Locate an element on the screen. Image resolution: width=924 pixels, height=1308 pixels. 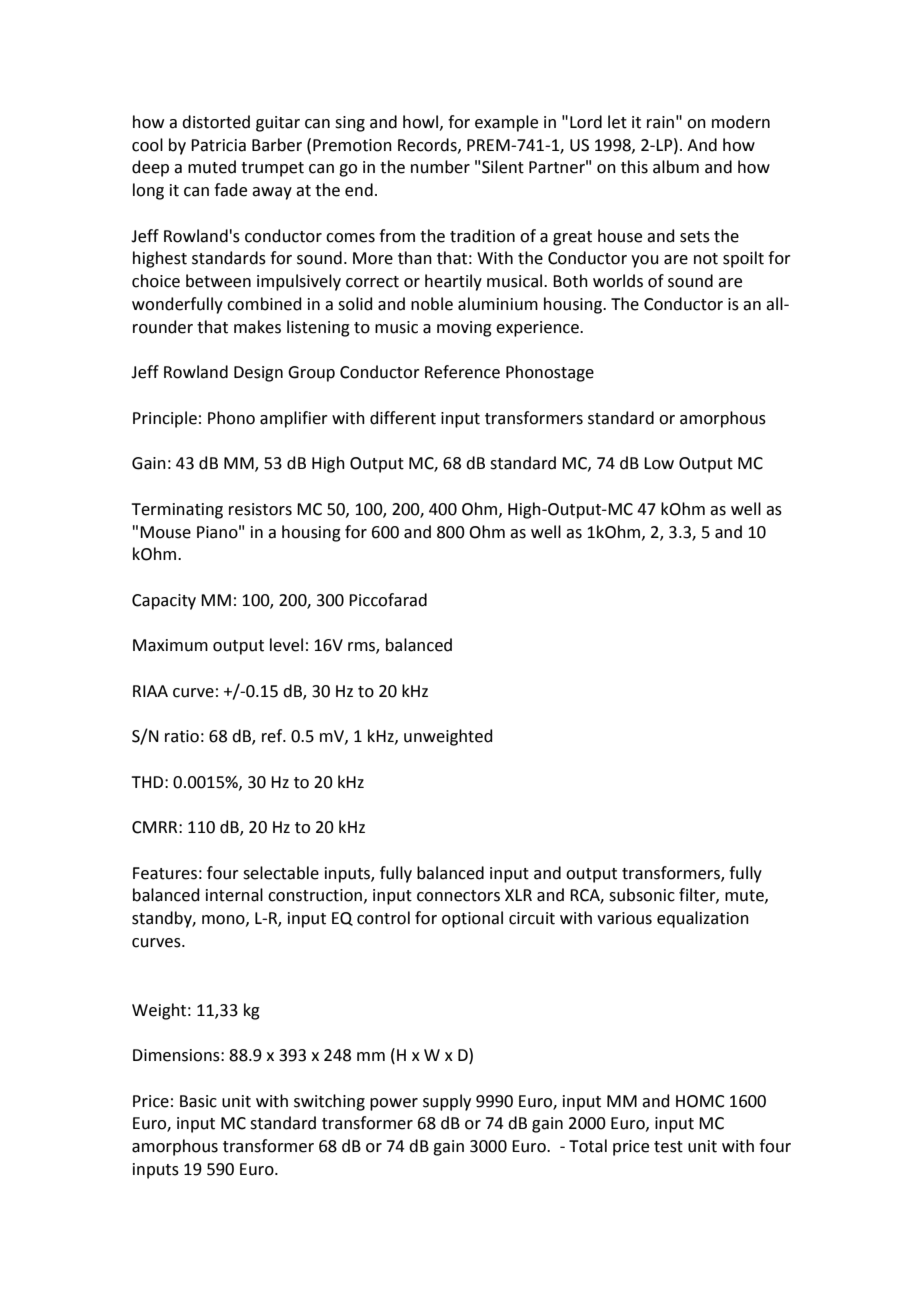
level is located at coordinates (286, 645).
